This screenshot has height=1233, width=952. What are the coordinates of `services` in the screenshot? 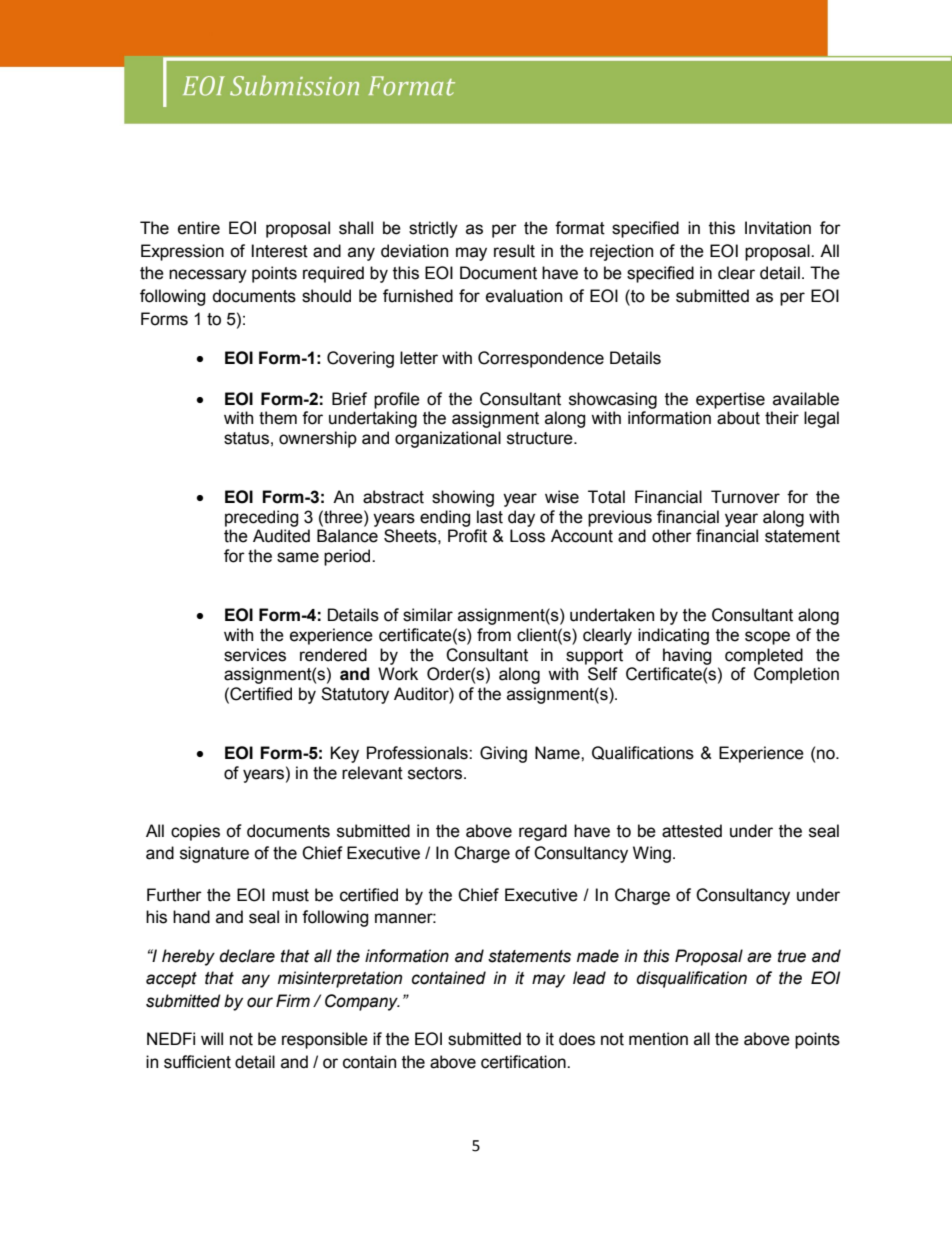 It's located at (255, 655).
